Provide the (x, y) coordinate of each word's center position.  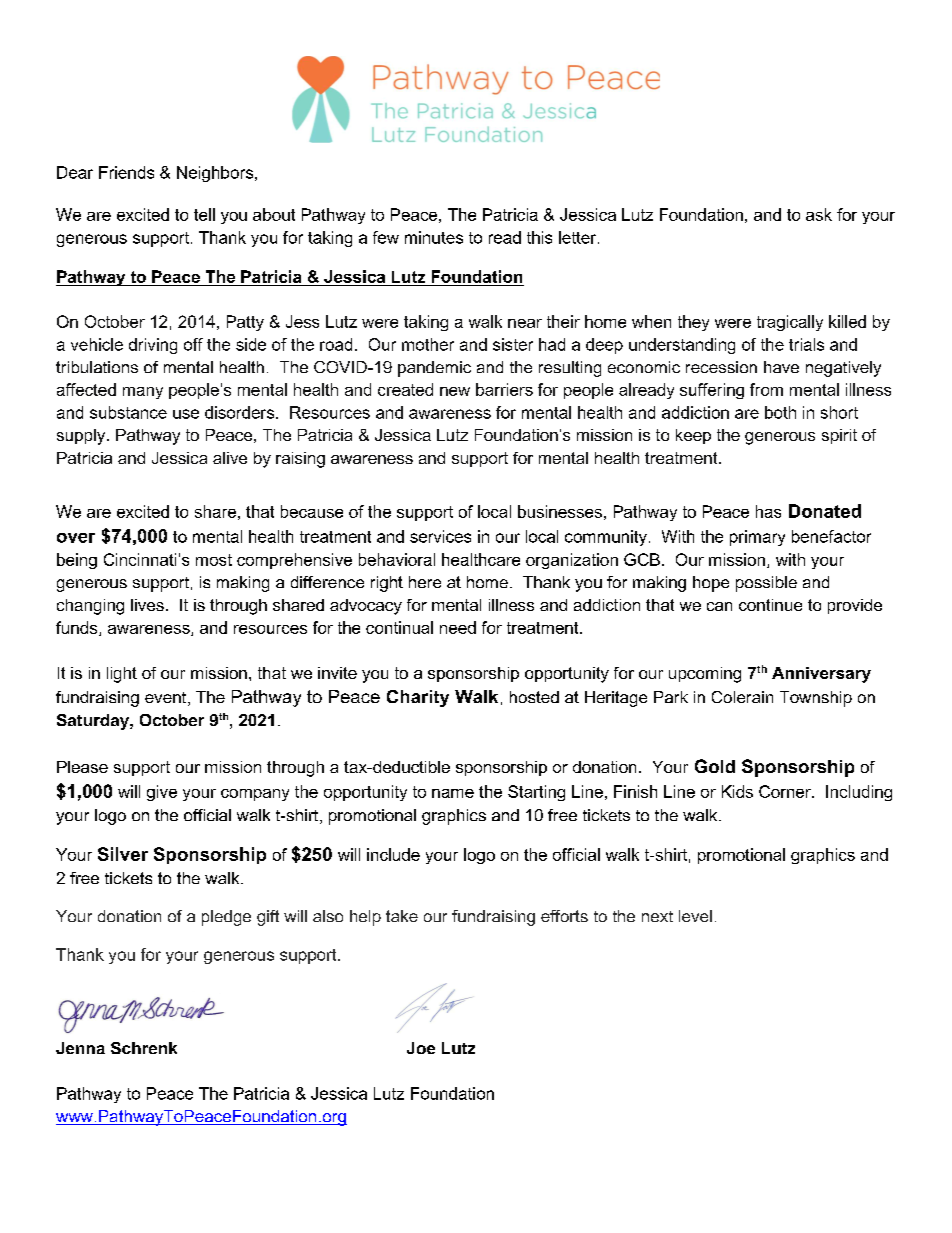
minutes (434, 237)
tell (204, 214)
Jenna (80, 1048)
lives (147, 605)
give (162, 793)
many (143, 393)
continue (770, 605)
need (458, 627)
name (453, 793)
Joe (421, 1048)
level (695, 916)
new (455, 391)
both (780, 412)
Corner (786, 791)
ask (819, 214)
